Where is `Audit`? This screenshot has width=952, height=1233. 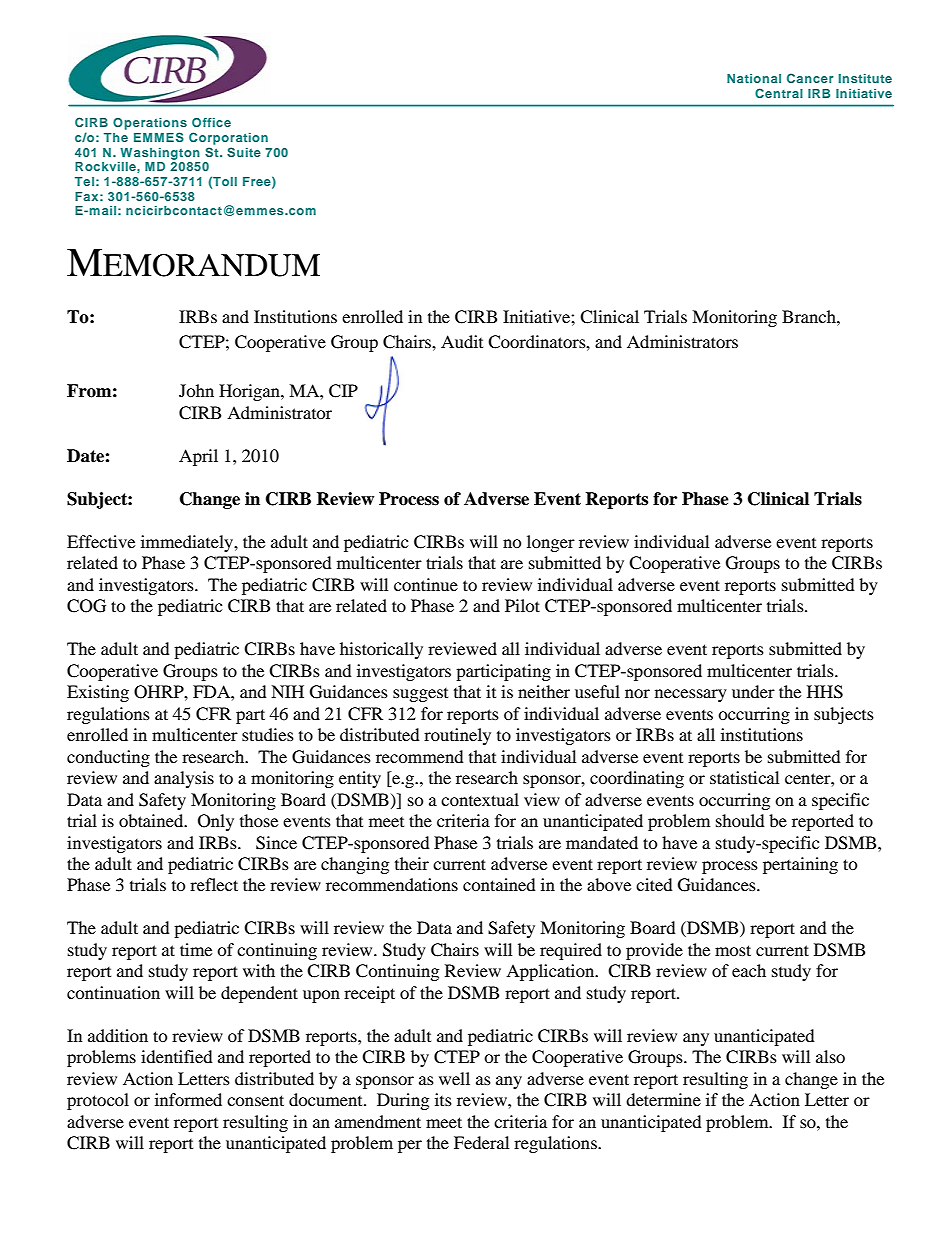
Audit is located at coordinates (462, 341).
